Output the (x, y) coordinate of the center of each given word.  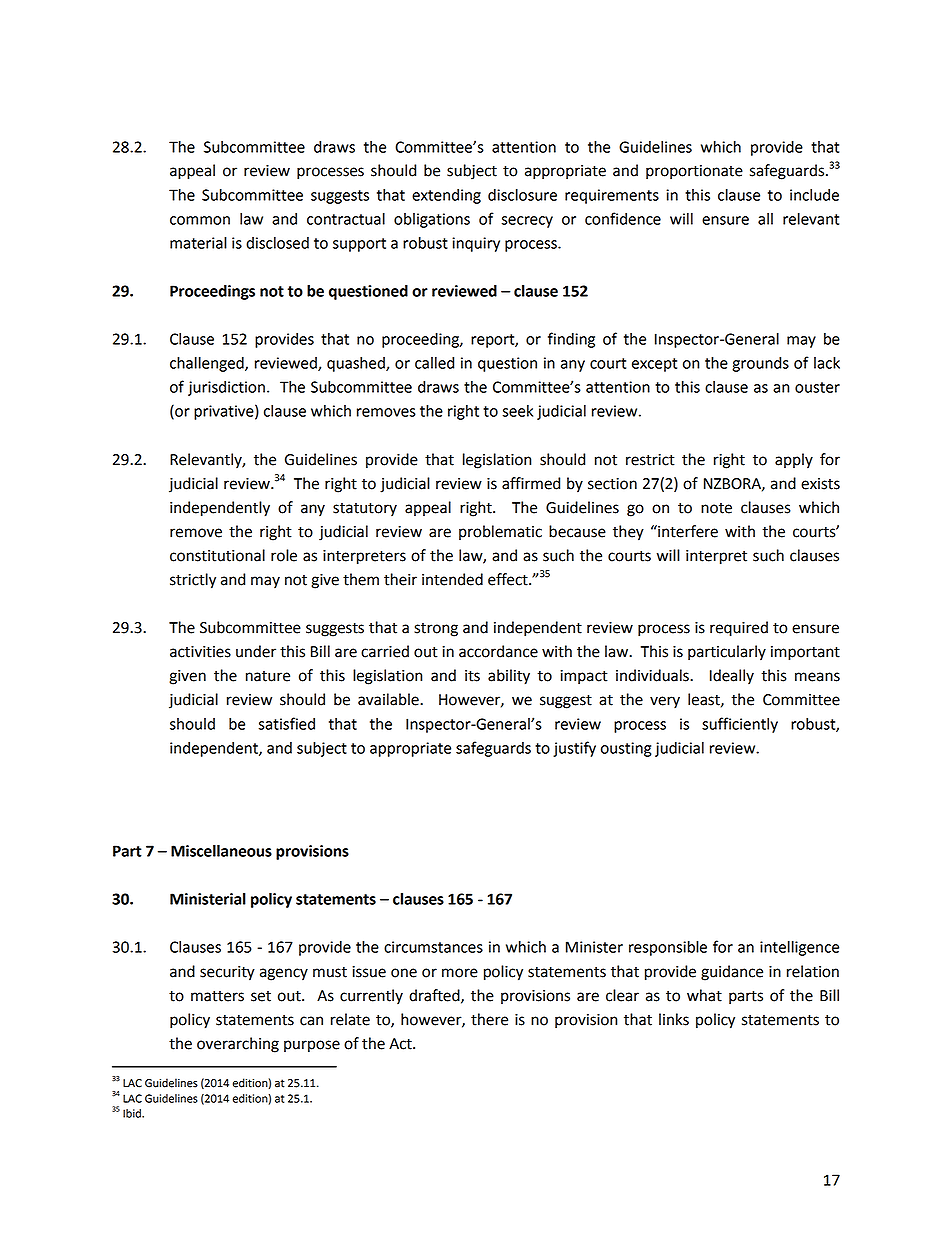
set (261, 996)
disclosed (277, 243)
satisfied (287, 723)
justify (574, 749)
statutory (365, 509)
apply (794, 461)
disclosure (522, 195)
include (814, 195)
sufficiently (740, 725)
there (489, 1019)
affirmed (531, 483)
